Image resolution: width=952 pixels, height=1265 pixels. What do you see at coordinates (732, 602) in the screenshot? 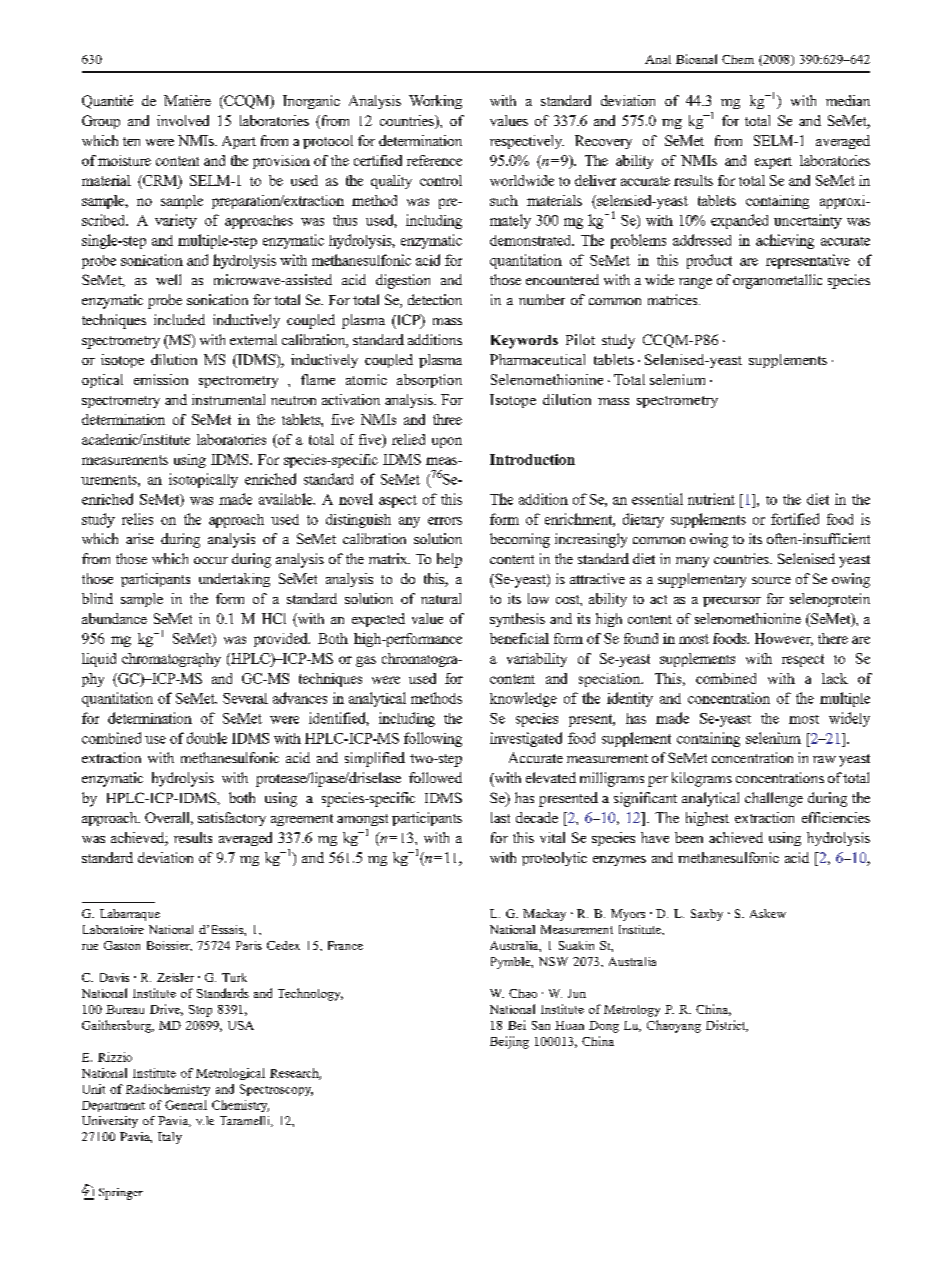
I see `precursor` at bounding box center [732, 602].
